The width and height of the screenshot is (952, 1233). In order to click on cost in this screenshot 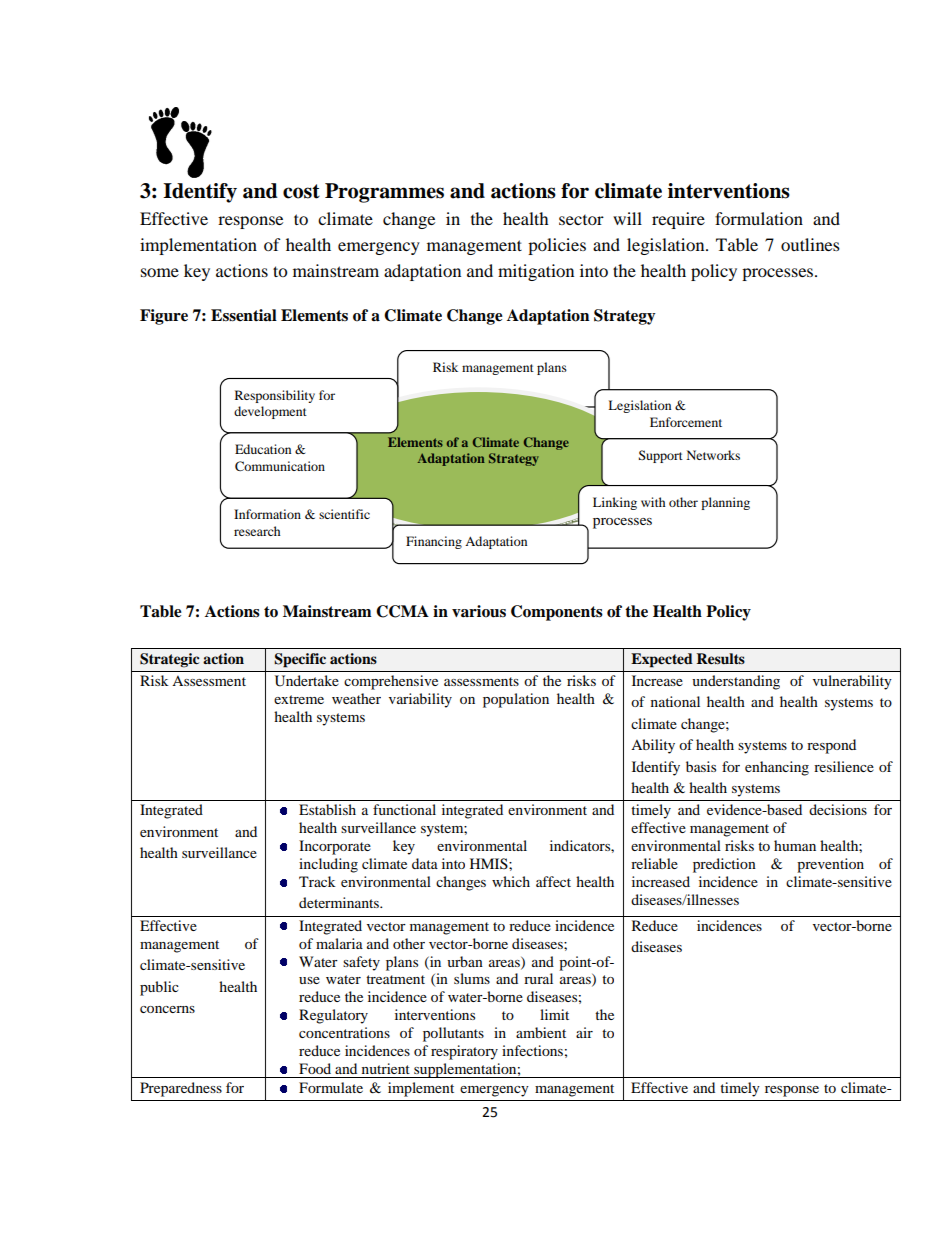, I will do `click(301, 191)`.
